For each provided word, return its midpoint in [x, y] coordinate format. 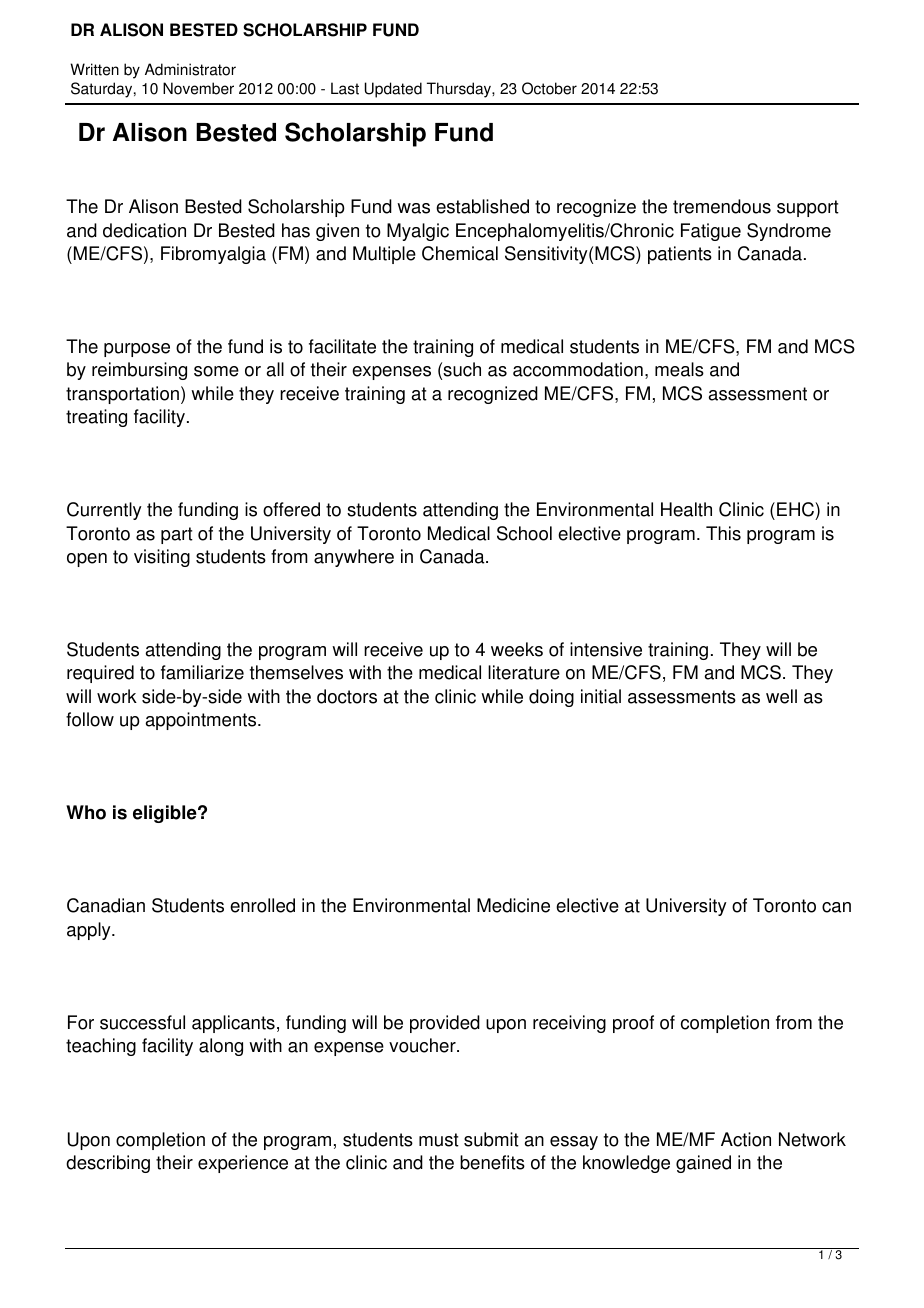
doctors [347, 696]
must [439, 1140]
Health [686, 509]
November [198, 88]
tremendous [722, 206]
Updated [393, 90]
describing [108, 1164]
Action [746, 1139]
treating [96, 418]
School [524, 533]
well [781, 696]
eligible [166, 814]
